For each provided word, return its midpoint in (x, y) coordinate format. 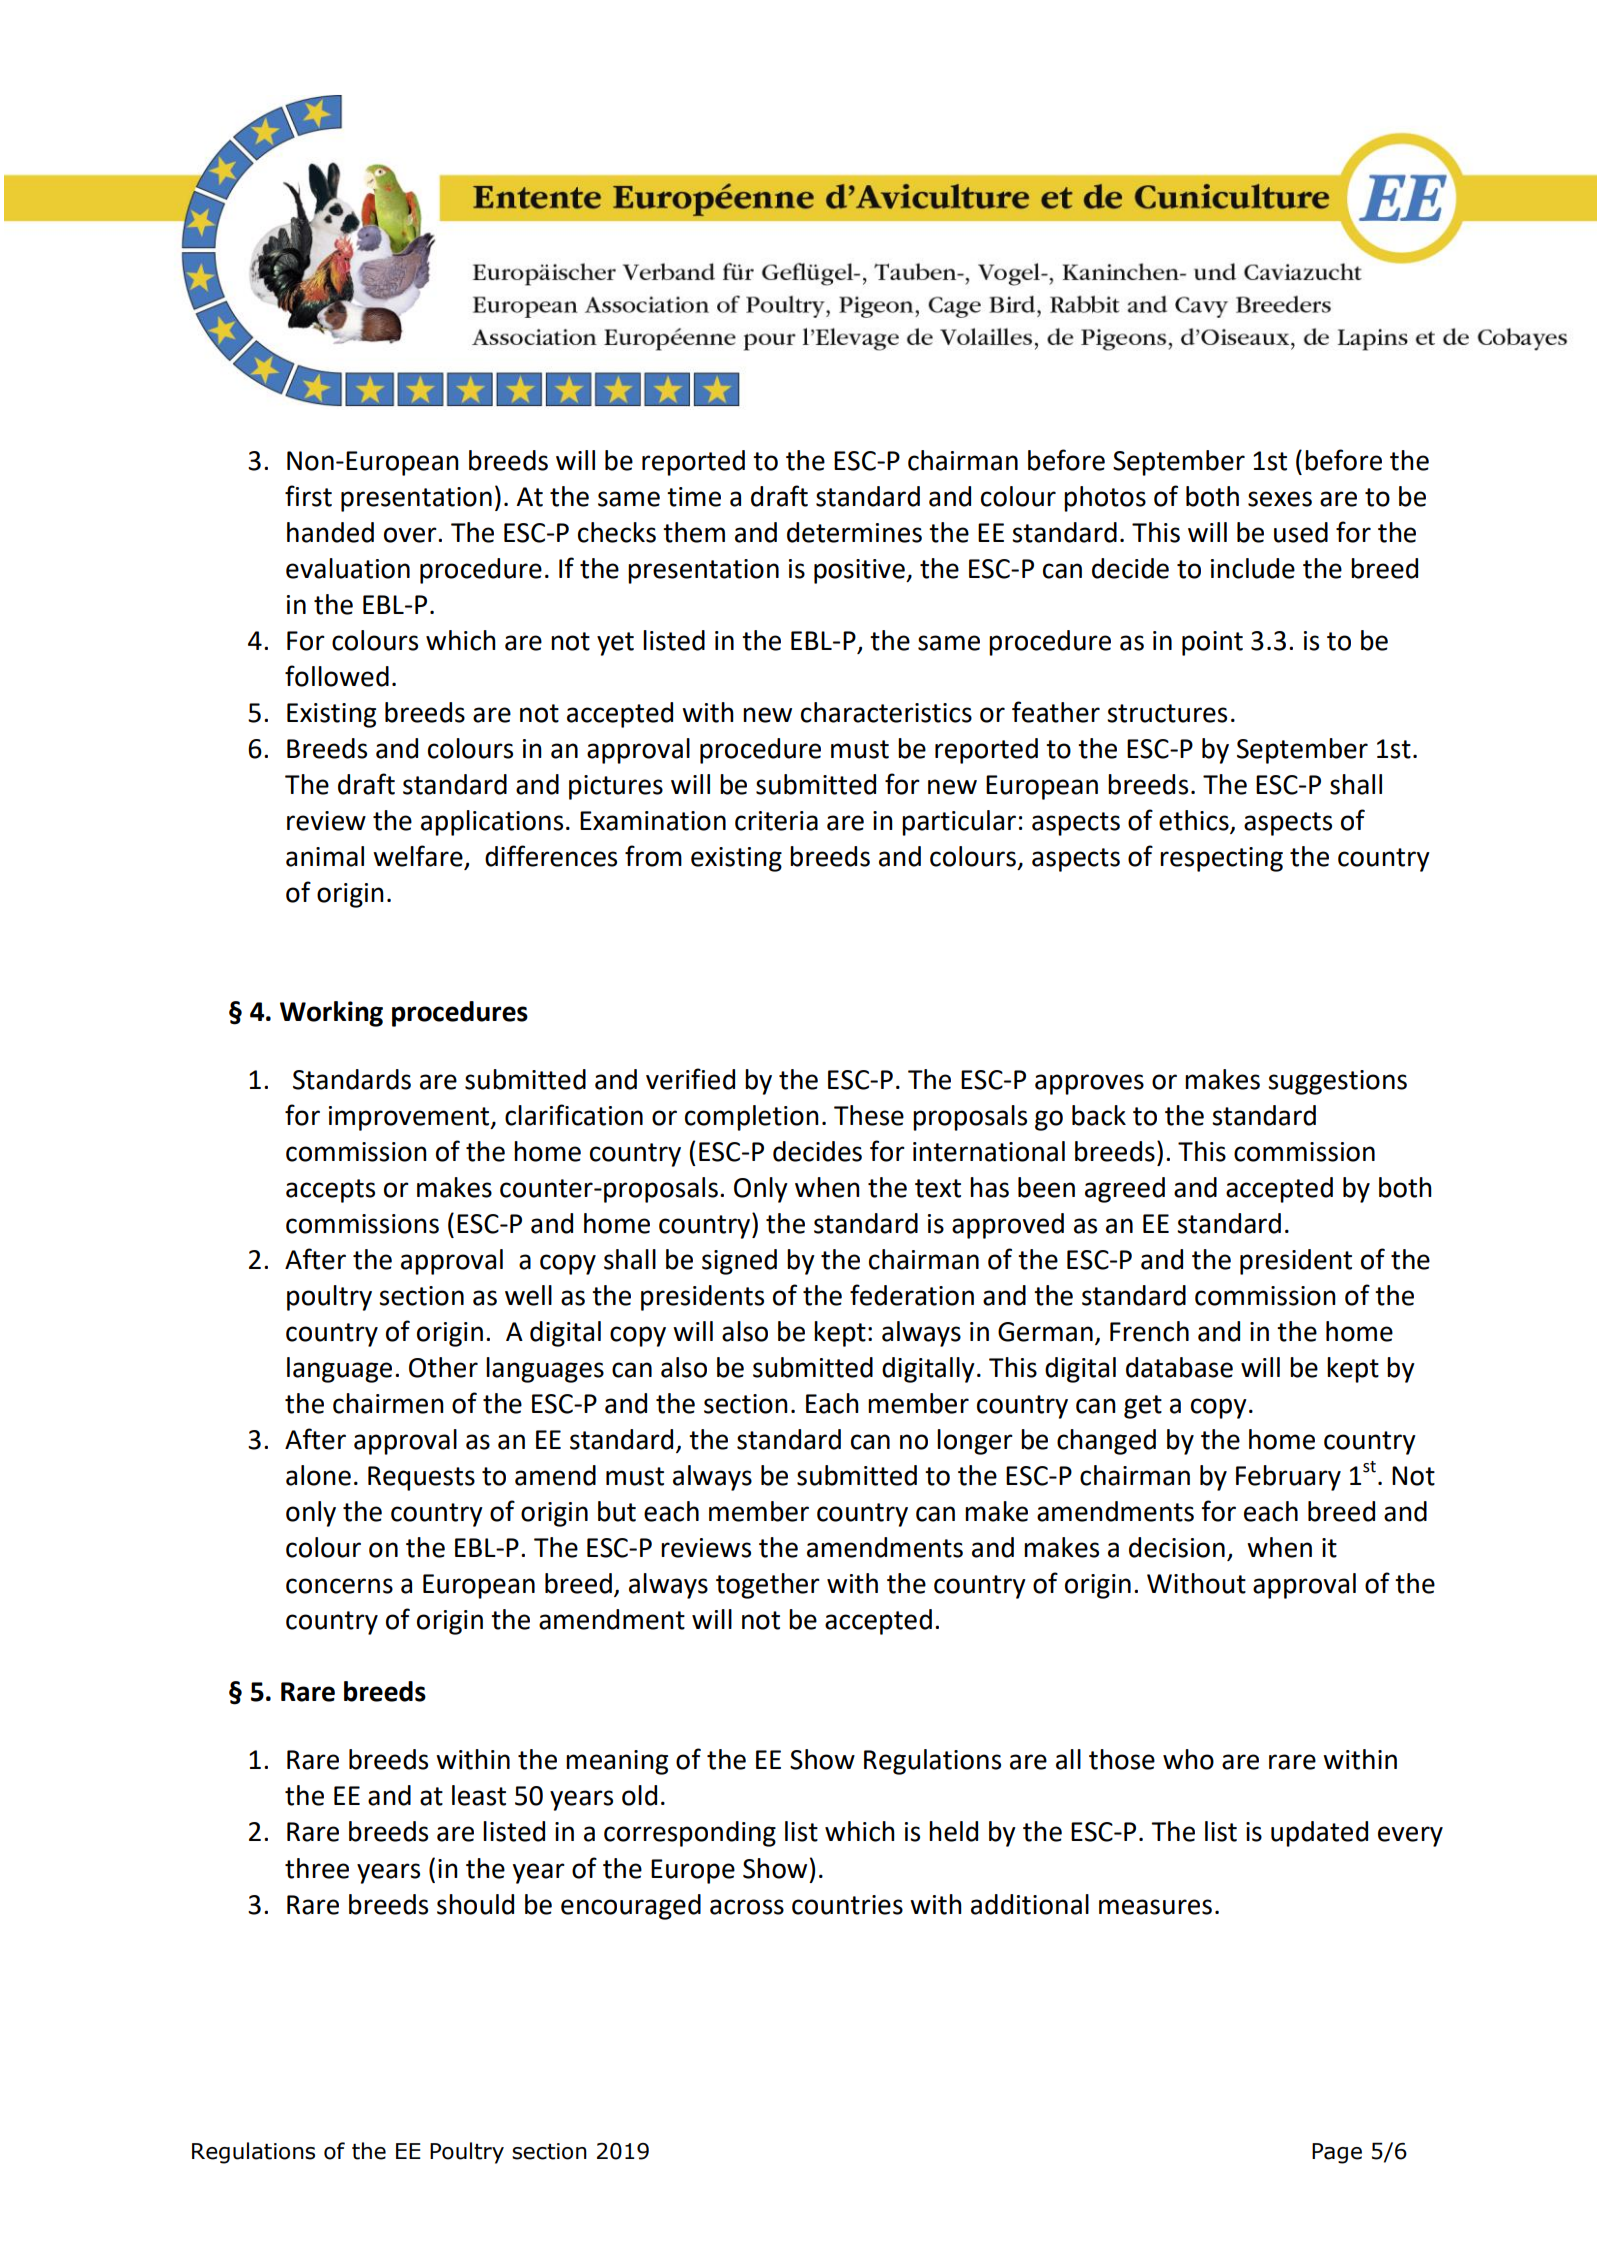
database (1179, 1367)
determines (854, 532)
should (475, 1904)
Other (443, 1367)
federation (912, 1295)
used (1301, 532)
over (411, 535)
